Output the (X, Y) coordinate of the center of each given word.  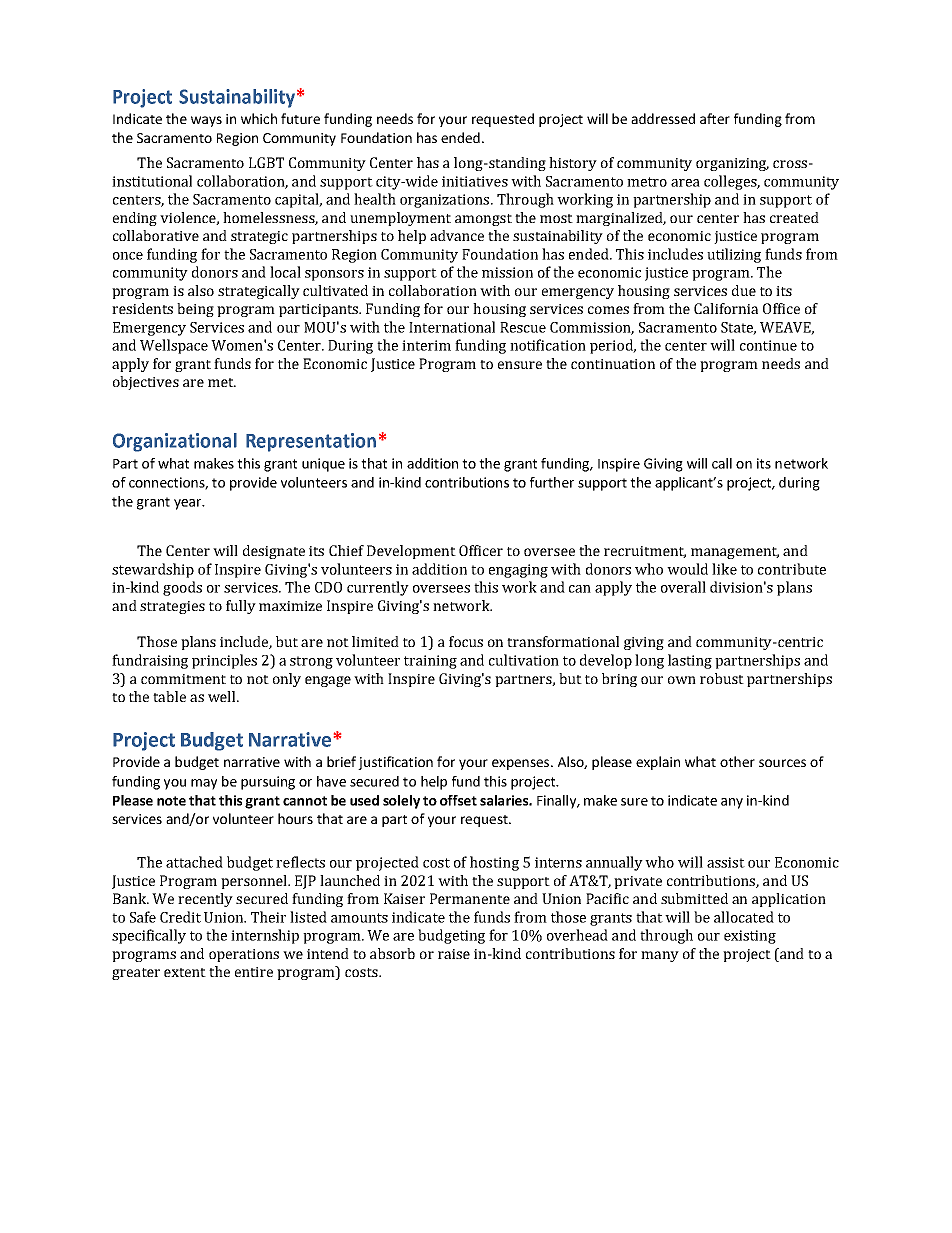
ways (206, 121)
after (715, 118)
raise (454, 954)
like (724, 569)
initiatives (475, 181)
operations (244, 955)
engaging (518, 571)
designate (274, 552)
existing (750, 937)
